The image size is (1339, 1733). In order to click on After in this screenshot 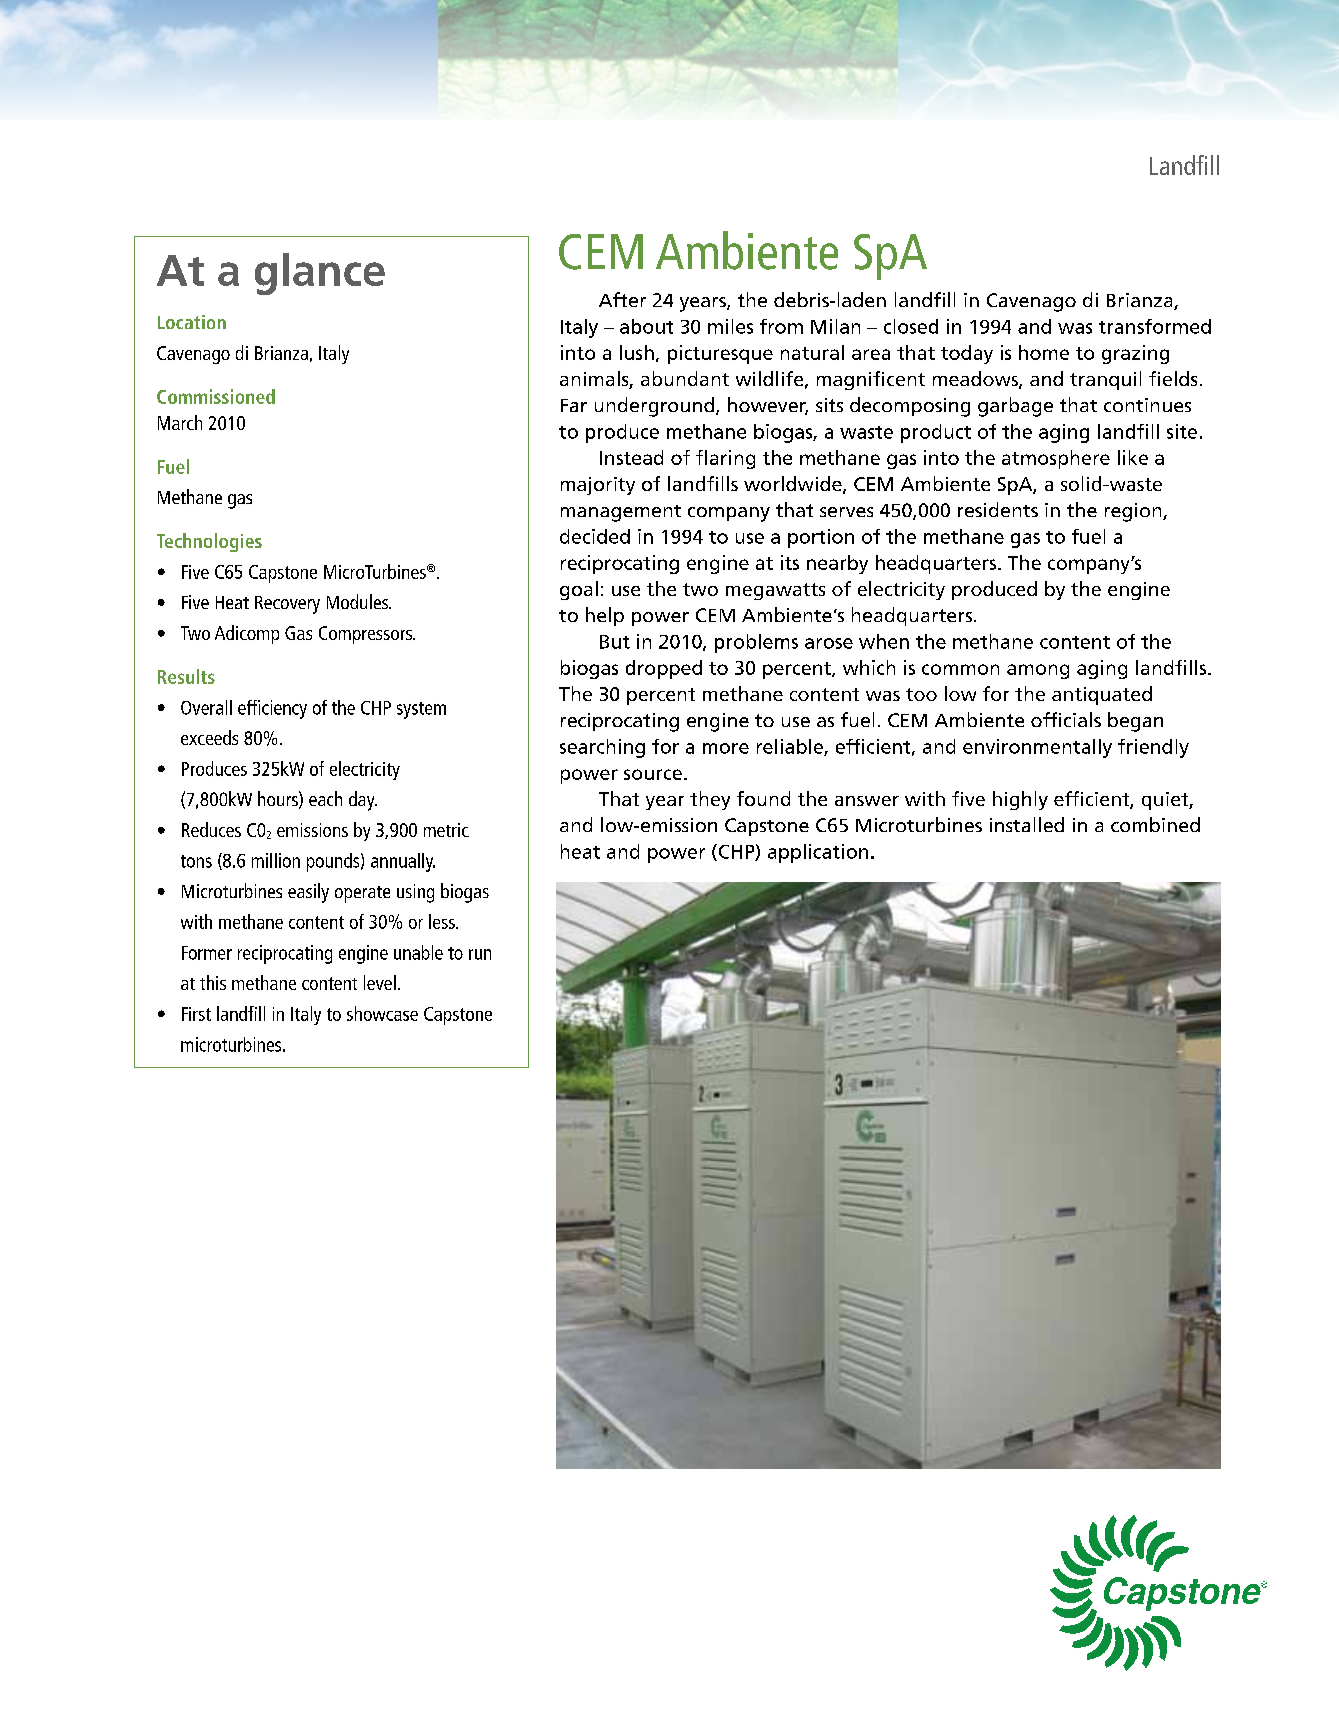, I will do `click(622, 299)`.
